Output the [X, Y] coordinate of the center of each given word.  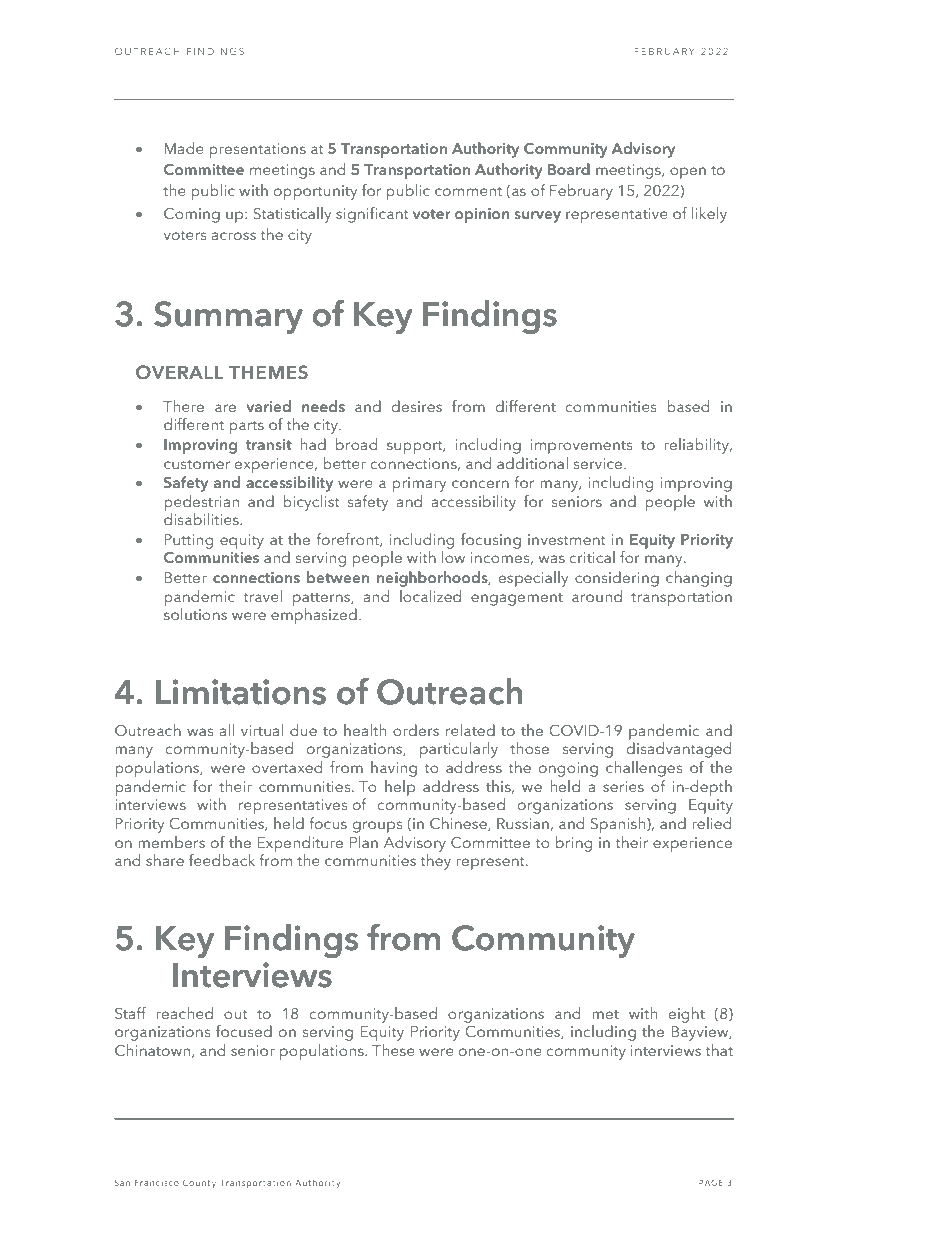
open [688, 173]
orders [416, 730]
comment [468, 191]
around [597, 596]
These [393, 1050]
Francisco [157, 1183]
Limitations [241, 692]
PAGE [711, 1182]
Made [184, 148]
